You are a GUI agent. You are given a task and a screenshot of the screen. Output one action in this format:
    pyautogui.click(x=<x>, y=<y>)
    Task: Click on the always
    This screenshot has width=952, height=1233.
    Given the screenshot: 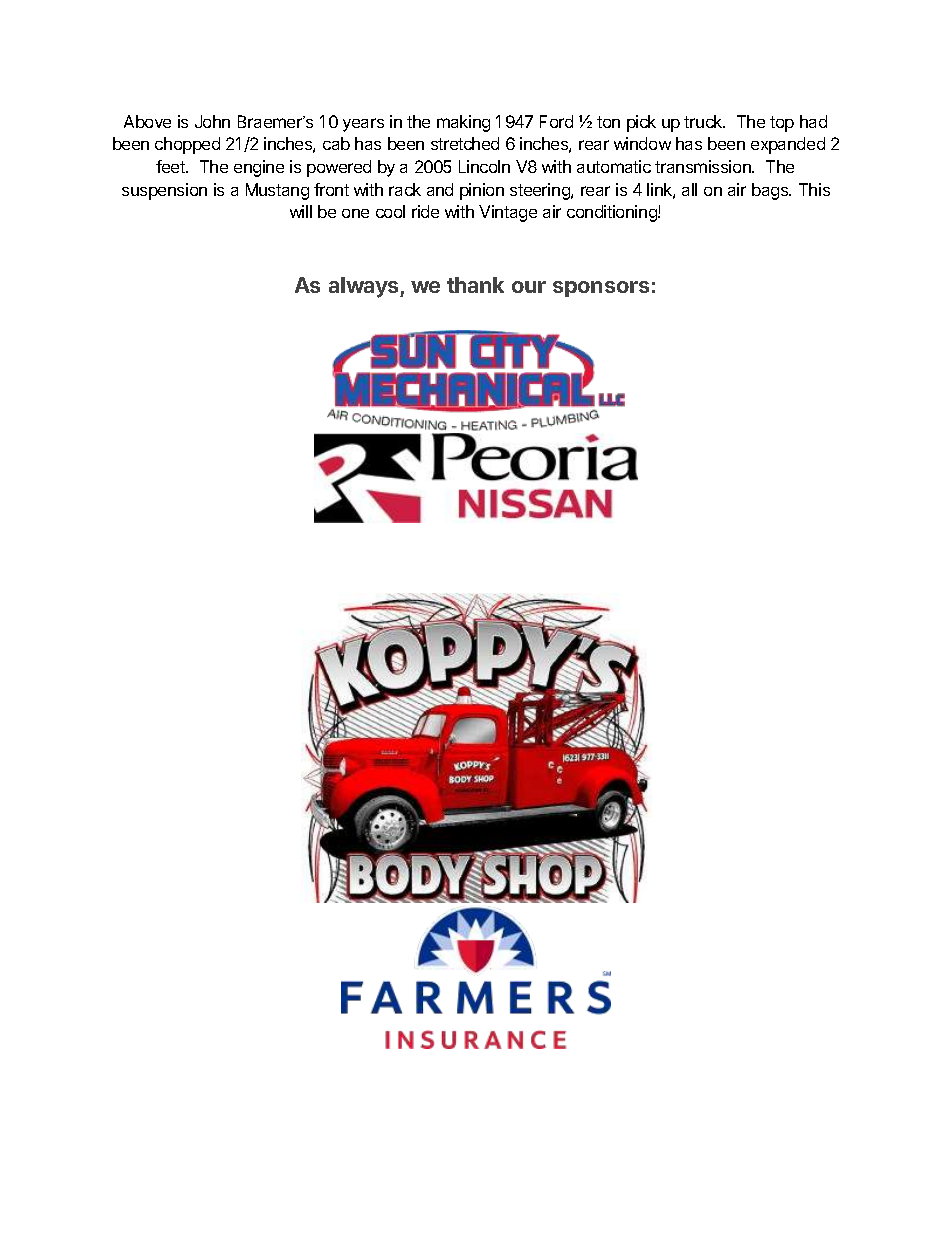 What is the action you would take?
    pyautogui.click(x=365, y=287)
